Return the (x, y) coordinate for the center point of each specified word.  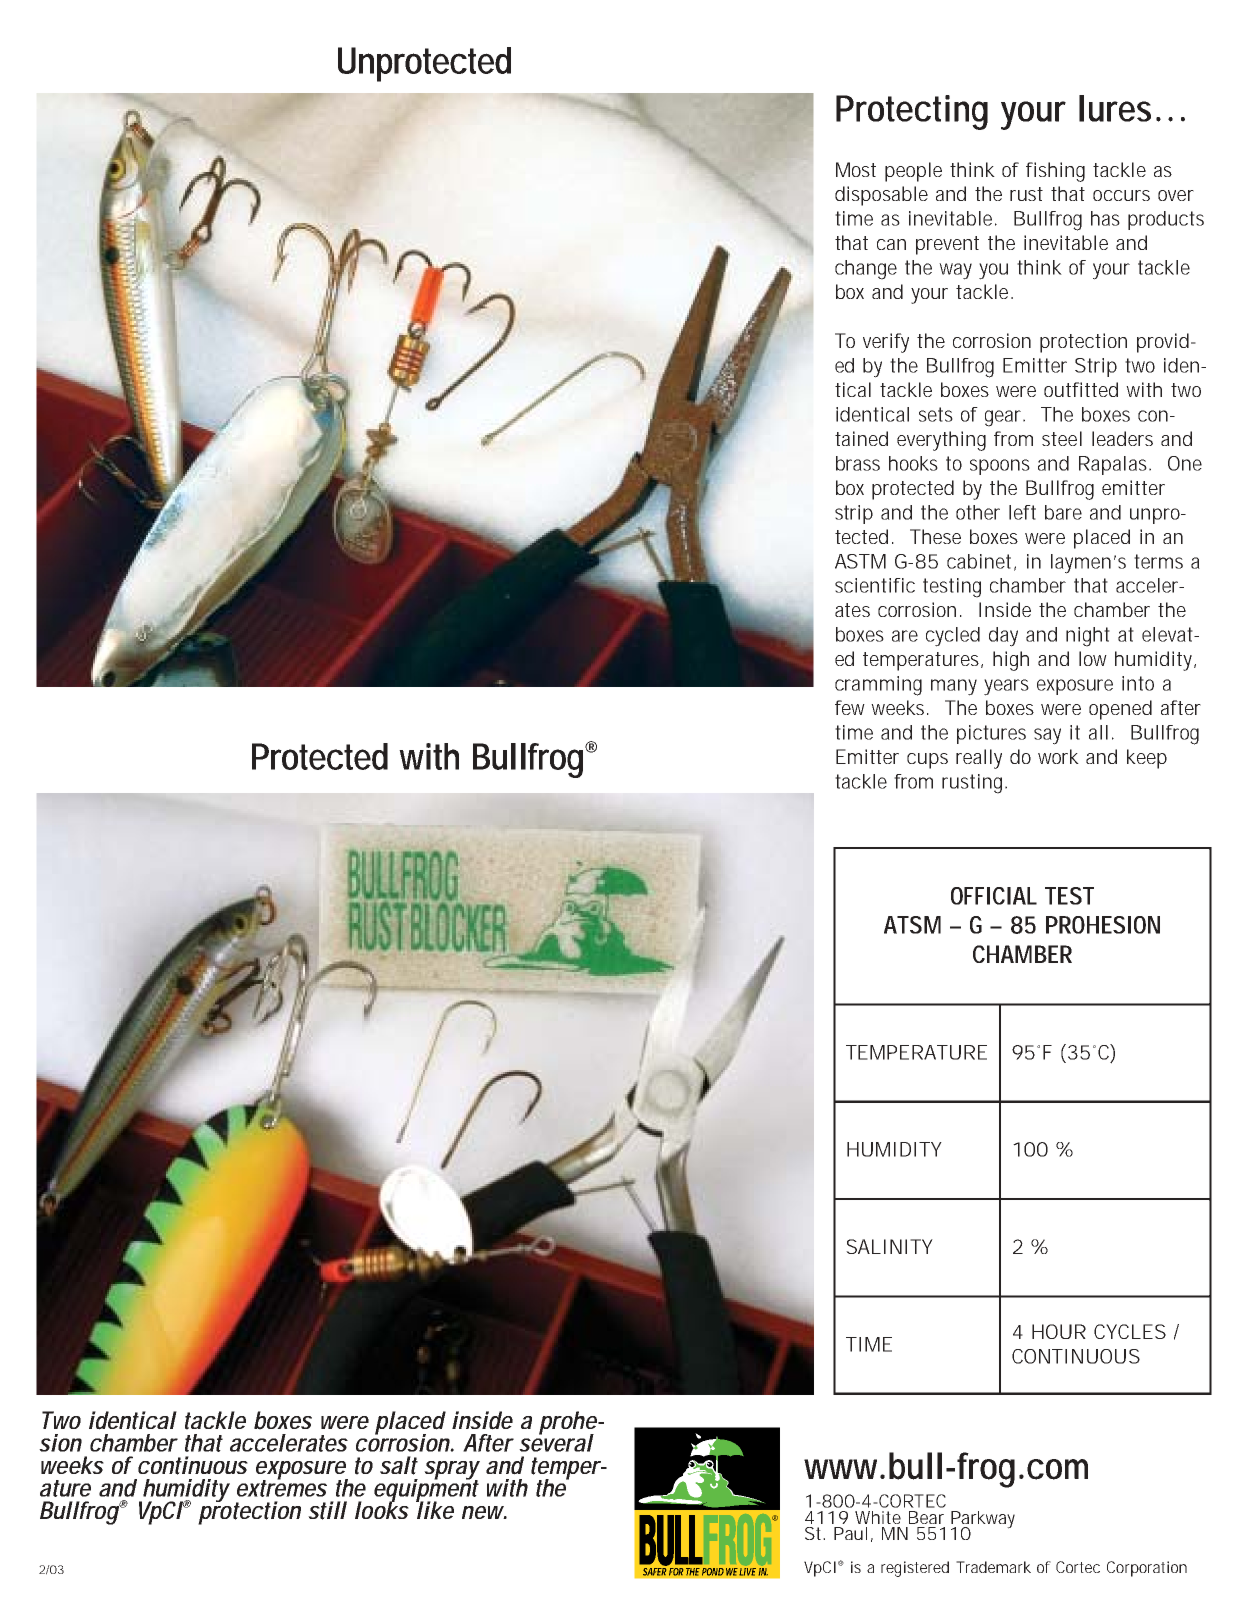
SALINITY (889, 1246)
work (1058, 756)
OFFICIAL (994, 896)
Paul (850, 1533)
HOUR (1059, 1331)
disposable (881, 196)
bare (1063, 512)
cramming (878, 686)
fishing (1055, 172)
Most (856, 169)
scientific (875, 585)
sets (936, 414)
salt (399, 1465)
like (435, 1509)
